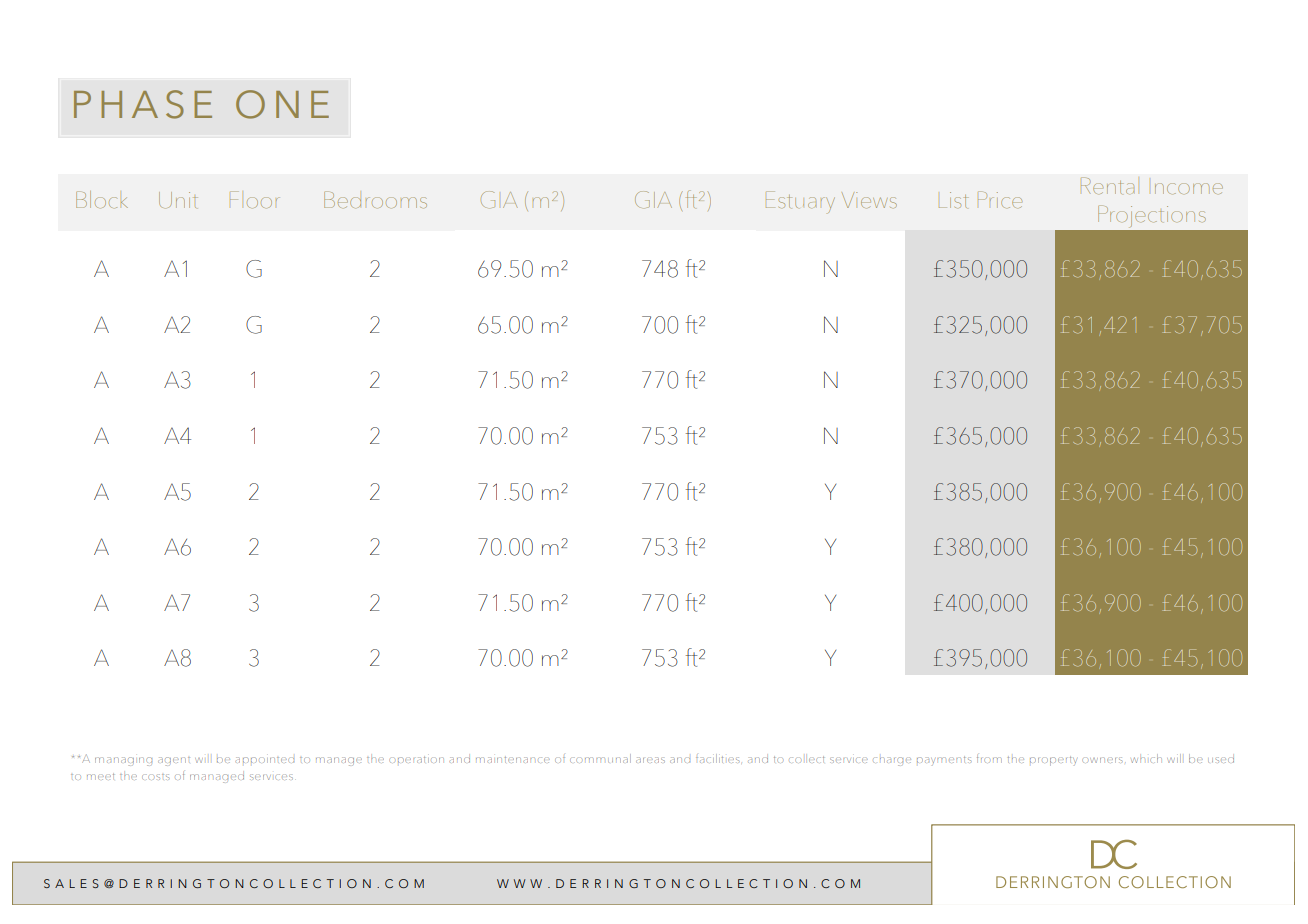 The image size is (1308, 924). Describe the element at coordinates (953, 200) in the document. I see `List` at that location.
